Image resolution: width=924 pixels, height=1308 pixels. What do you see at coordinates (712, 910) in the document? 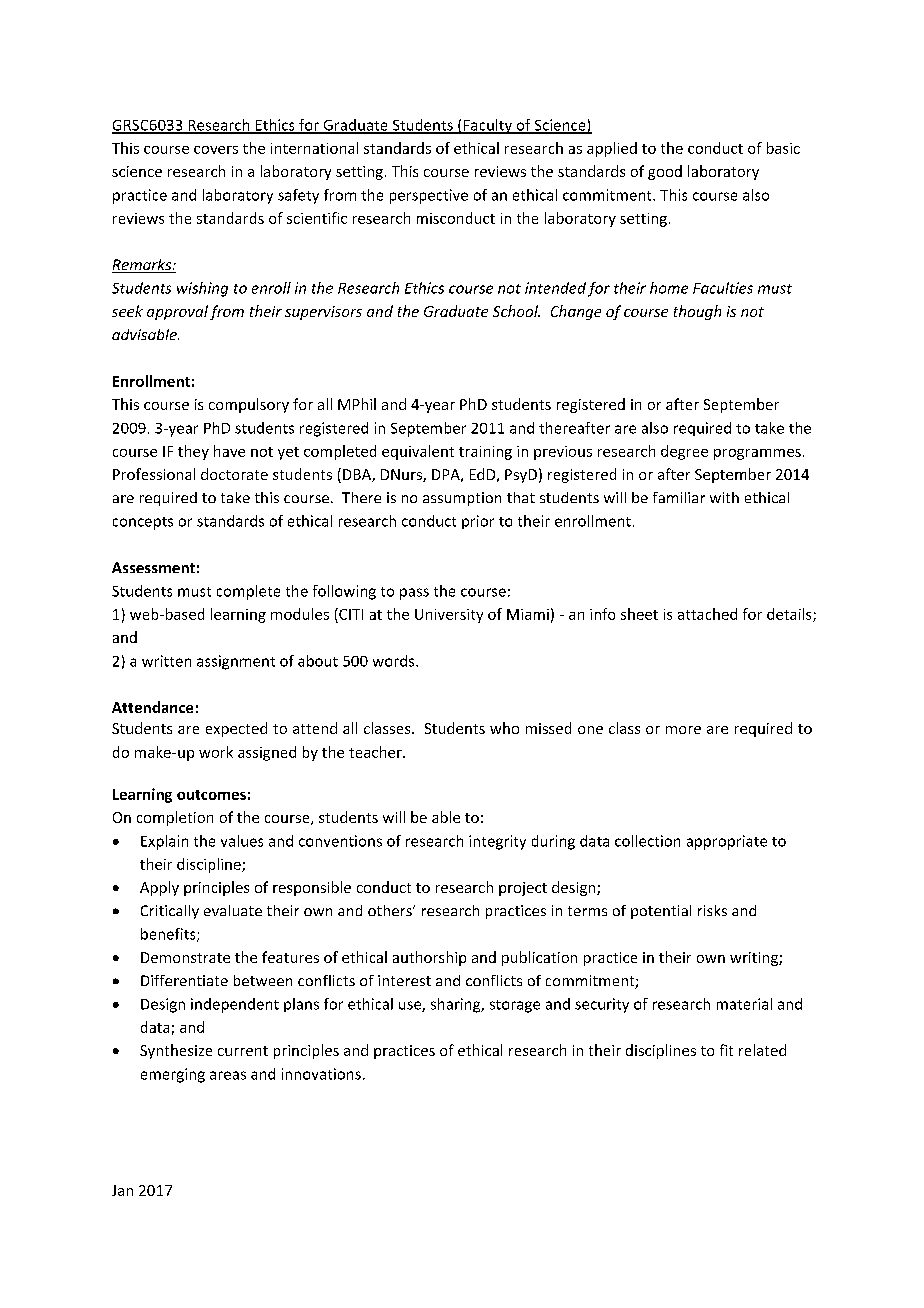
I see `risks` at bounding box center [712, 910].
